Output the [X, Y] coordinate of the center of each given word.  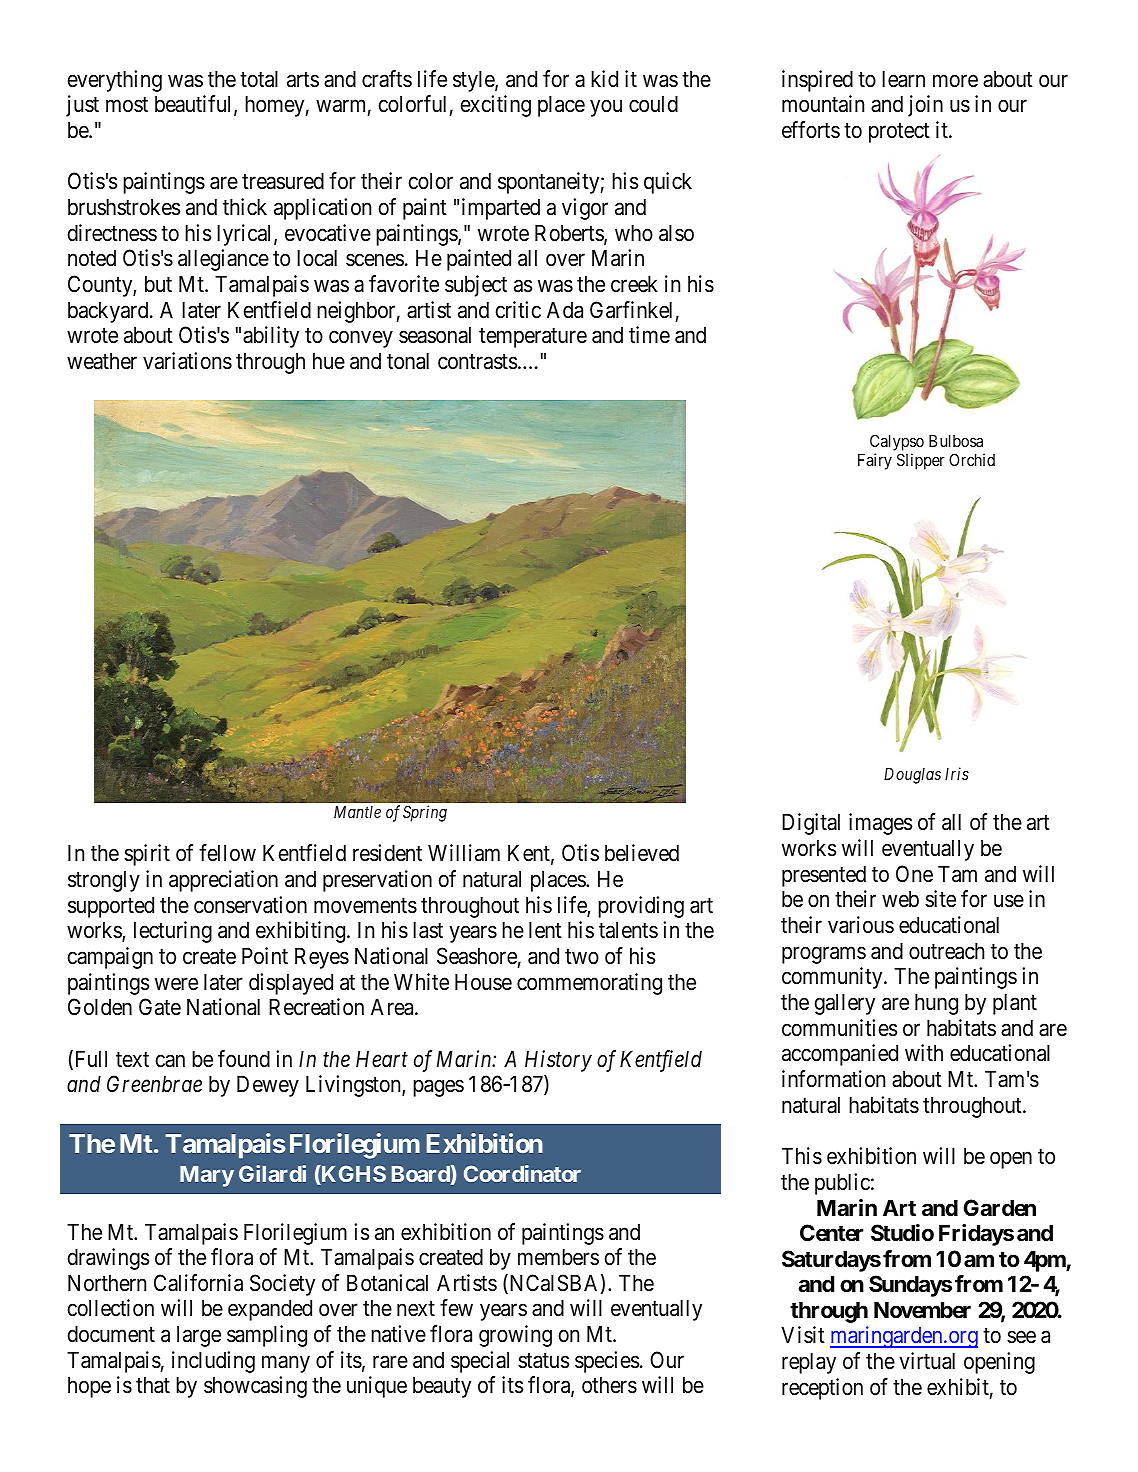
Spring [425, 813]
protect [899, 133]
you [606, 108]
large [199, 1336]
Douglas [912, 776]
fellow [227, 853]
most [127, 105]
